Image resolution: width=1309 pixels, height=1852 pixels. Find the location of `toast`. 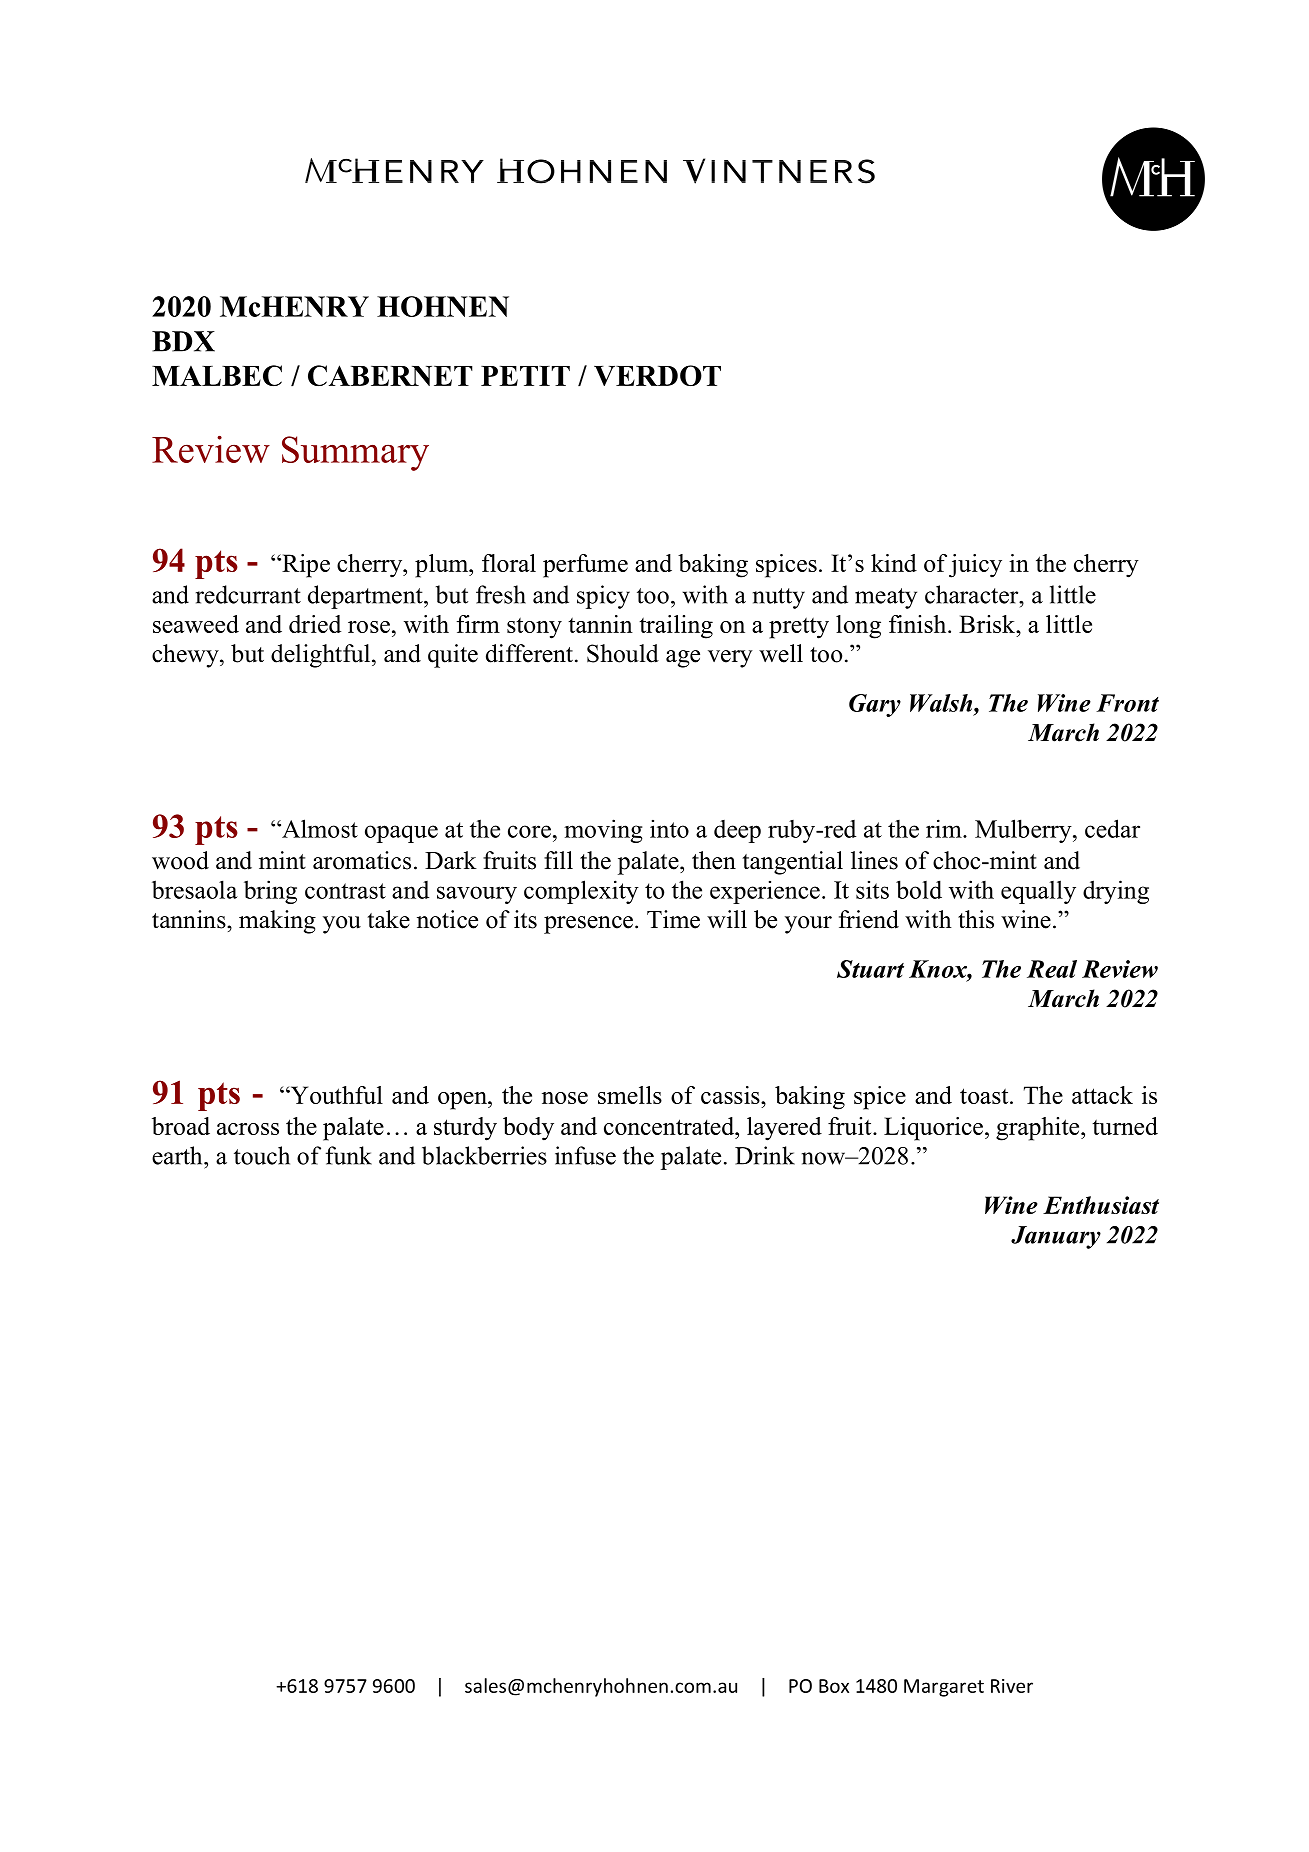

toast is located at coordinates (985, 1096).
